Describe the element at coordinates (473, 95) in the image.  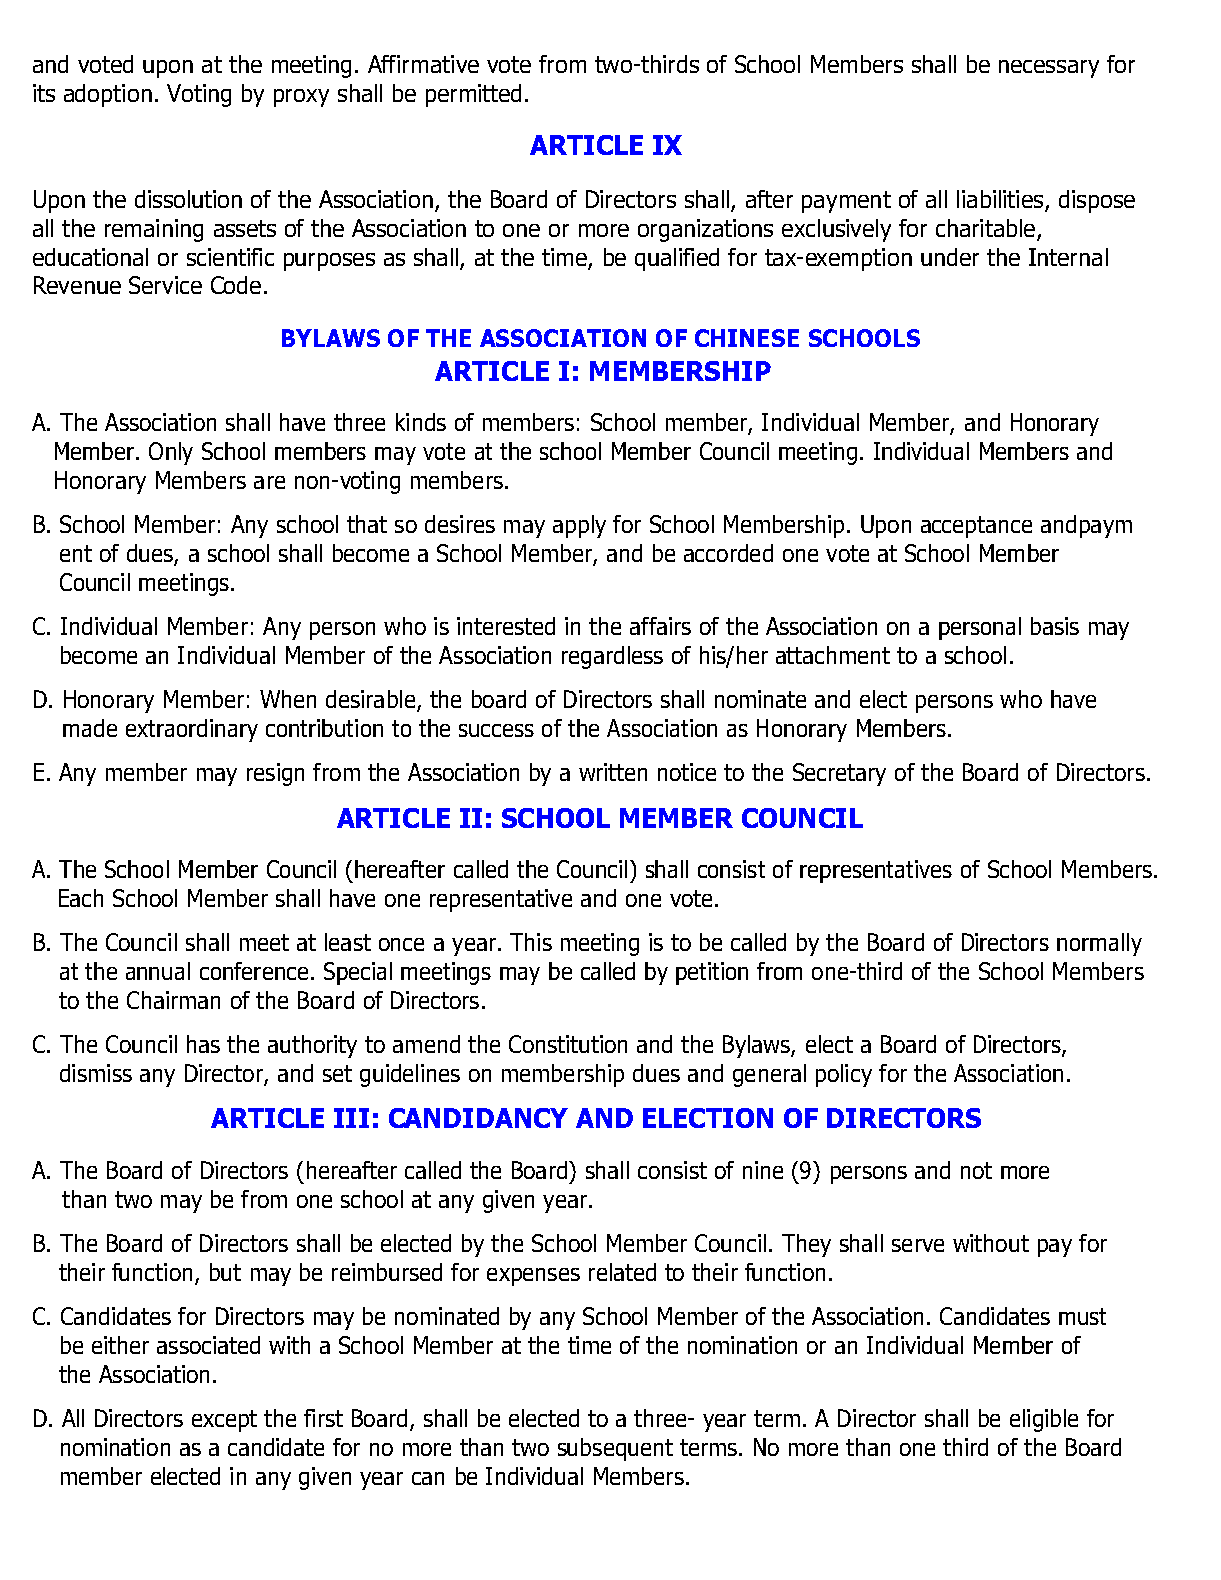
I see `permitted` at that location.
